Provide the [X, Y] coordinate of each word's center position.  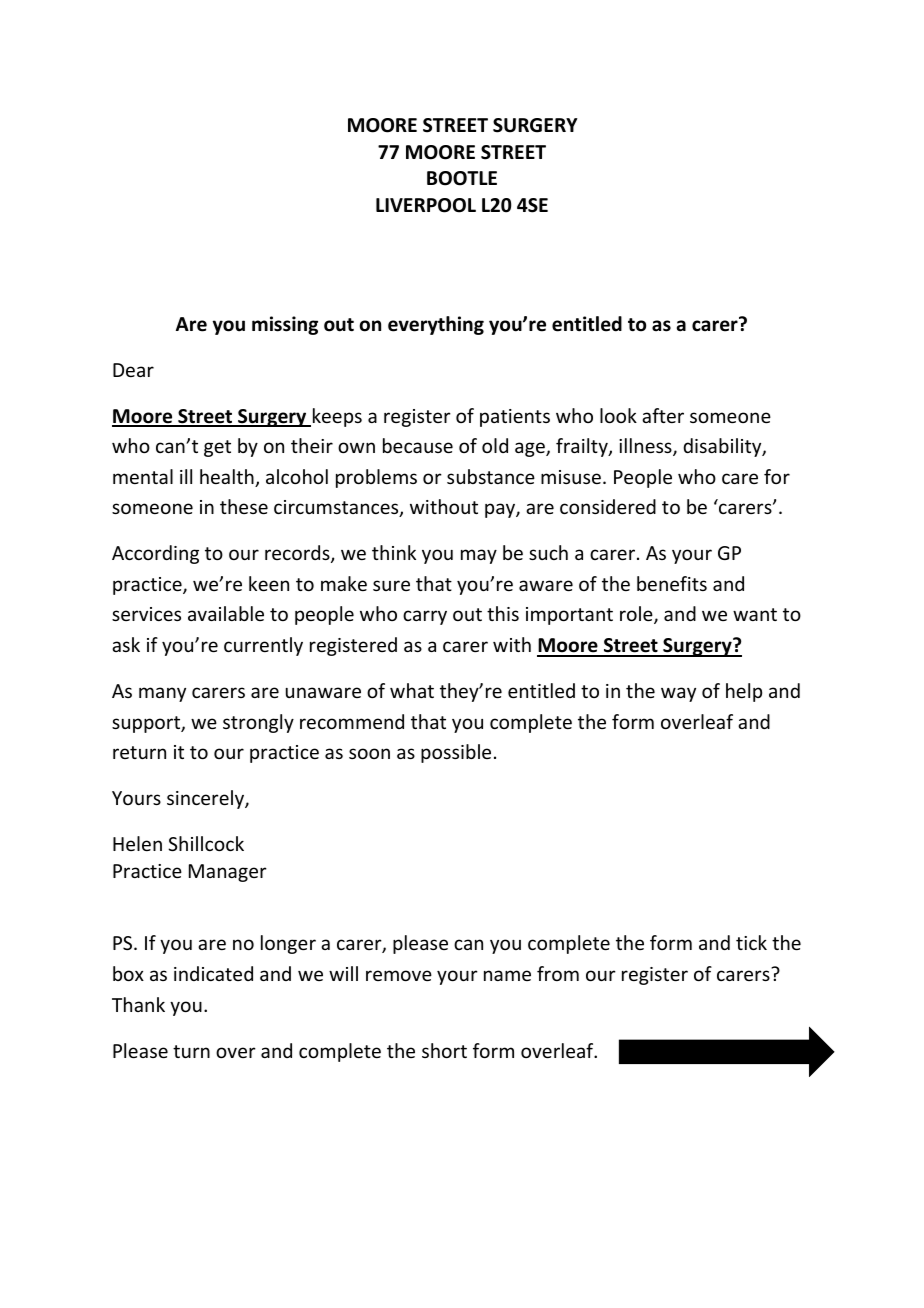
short [444, 1050]
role [637, 615]
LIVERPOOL [426, 205]
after [663, 415]
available [226, 613]
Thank [138, 1004]
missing [285, 325]
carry [425, 617]
